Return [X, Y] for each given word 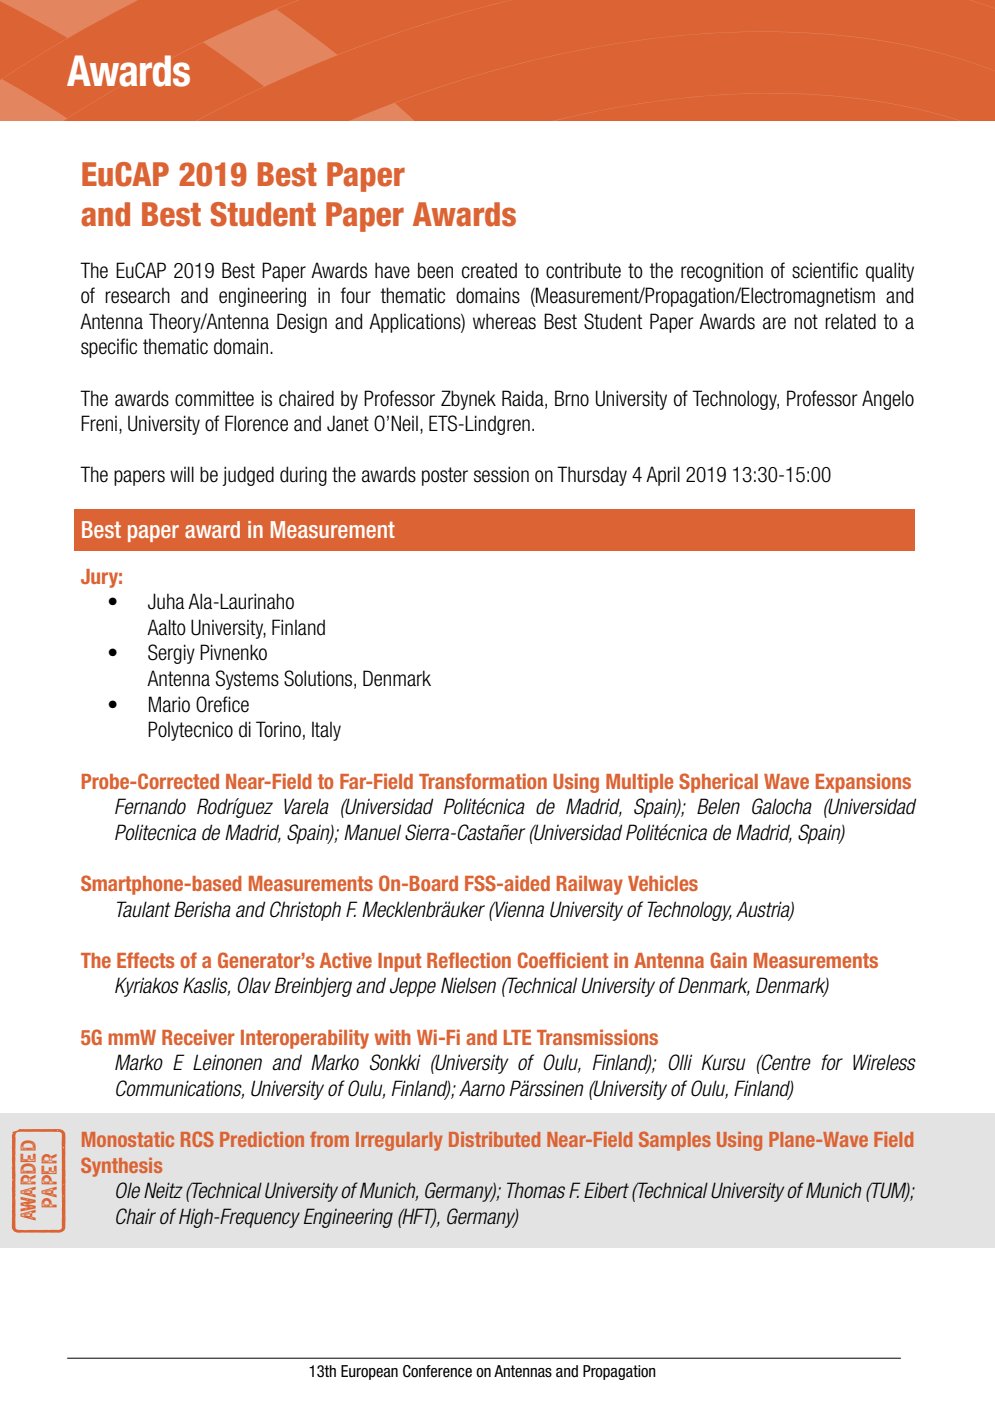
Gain [728, 960]
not [806, 322]
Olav [254, 985]
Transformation [483, 781]
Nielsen [468, 985]
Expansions [863, 783]
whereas [504, 321]
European [369, 1372]
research [137, 295]
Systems [247, 680]
